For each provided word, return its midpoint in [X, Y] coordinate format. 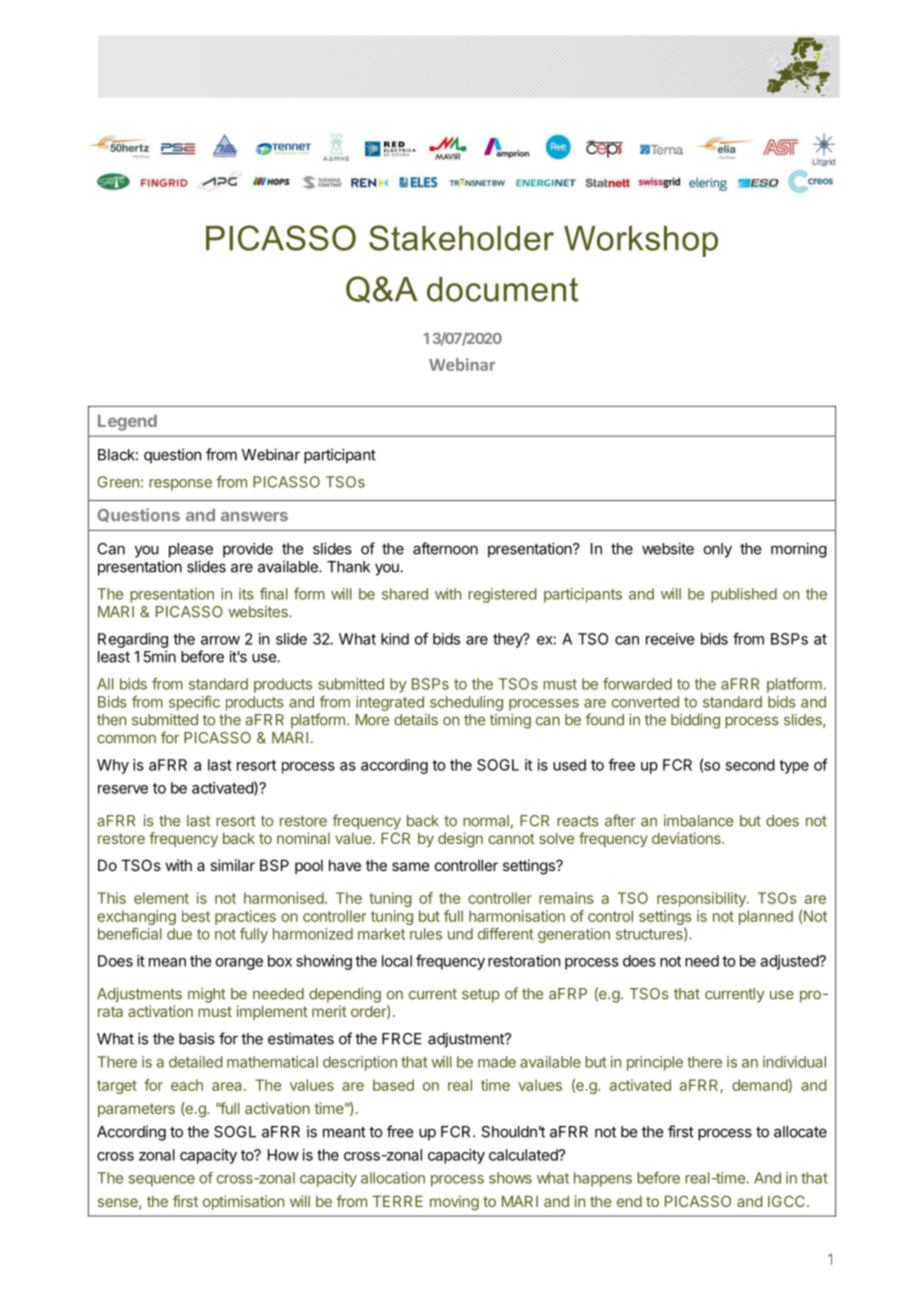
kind [395, 639]
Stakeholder [461, 238]
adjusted [790, 962]
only [718, 550]
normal [486, 821]
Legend [127, 422]
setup [481, 996]
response [180, 485]
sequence [162, 1181]
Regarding [133, 640]
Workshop [641, 241]
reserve [123, 789]
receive [670, 639]
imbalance [698, 821]
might [207, 995]
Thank [348, 567]
